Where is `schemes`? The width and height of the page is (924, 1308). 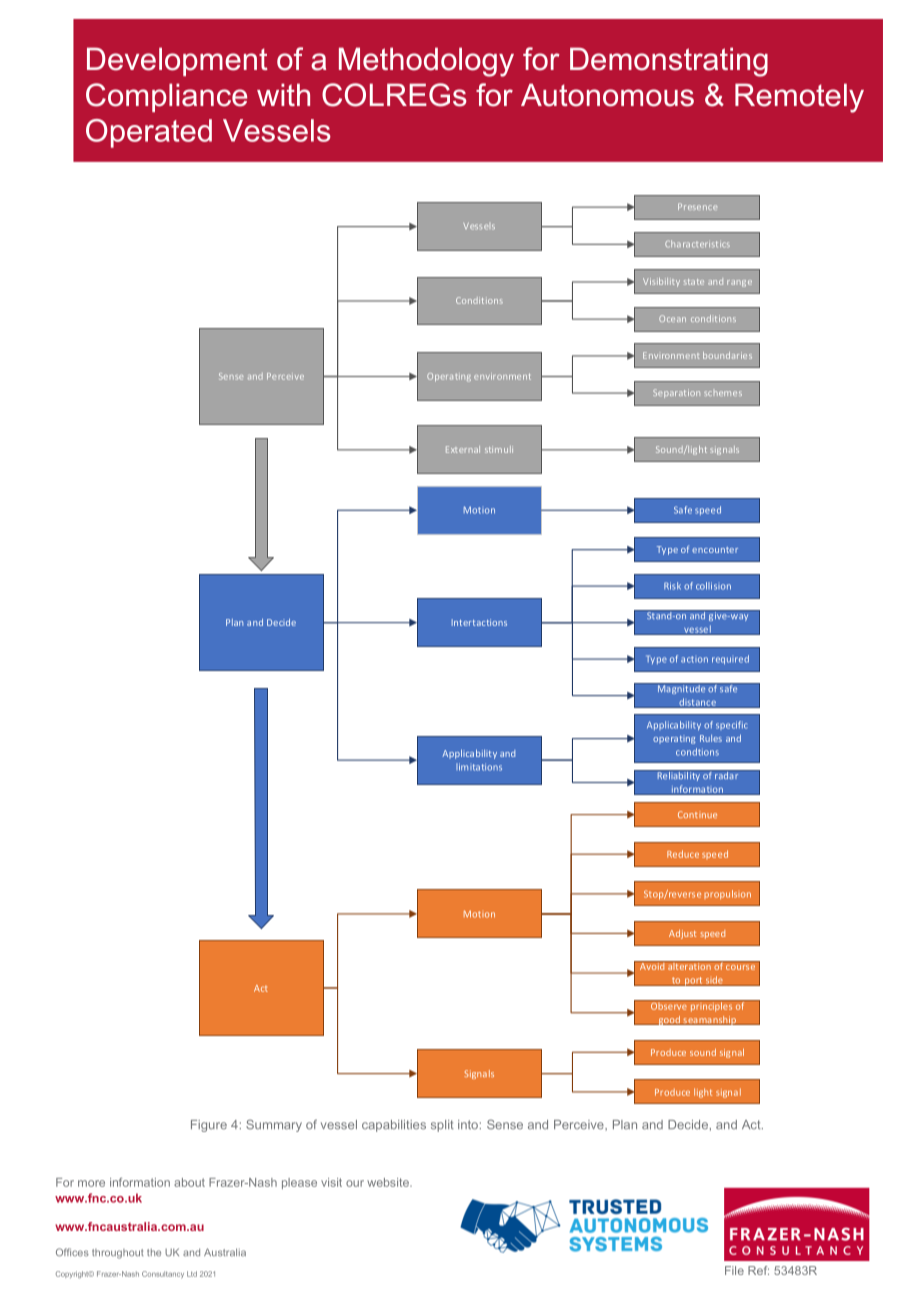
schemes is located at coordinates (723, 393).
